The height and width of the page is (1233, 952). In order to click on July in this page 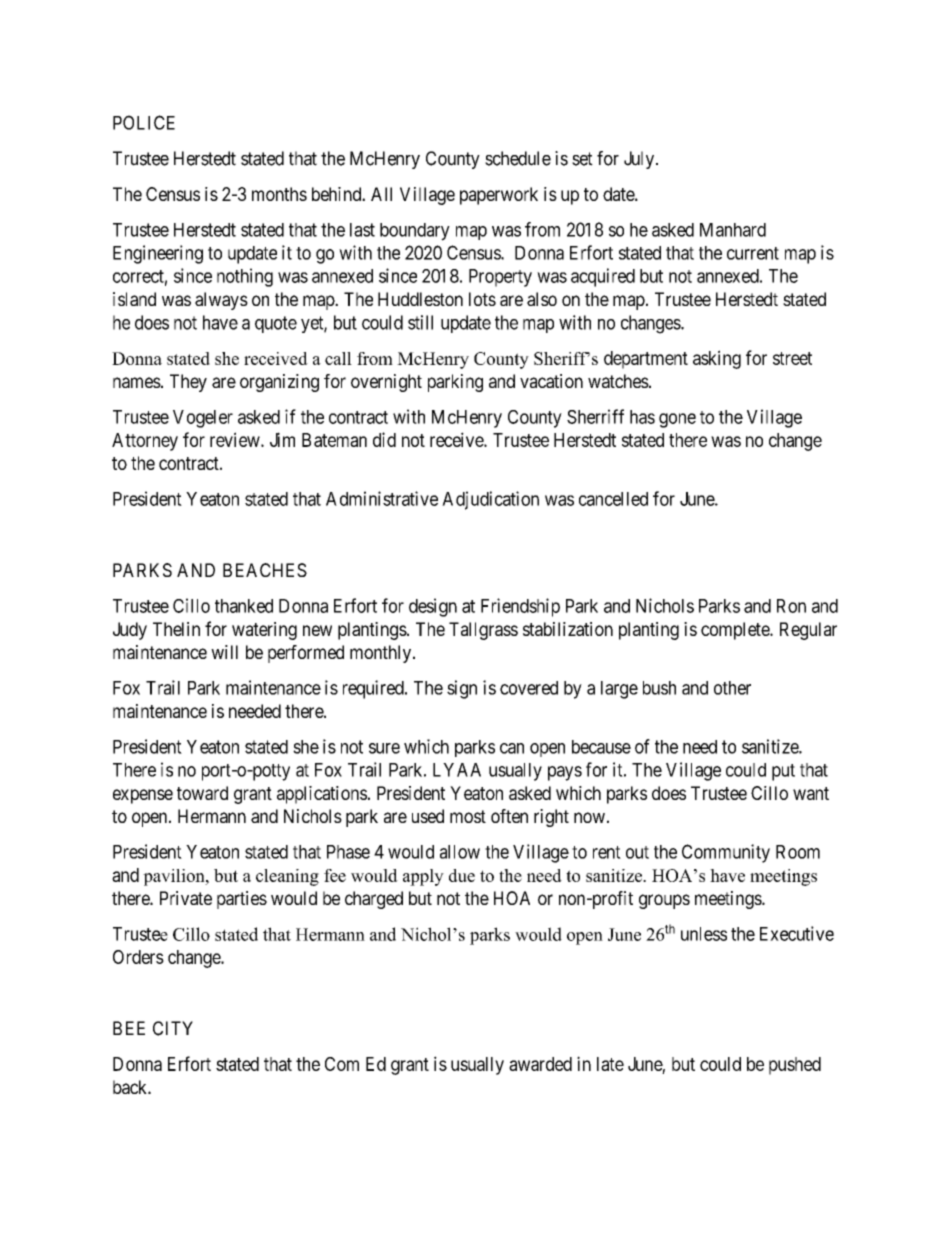, I will do `click(640, 160)`.
